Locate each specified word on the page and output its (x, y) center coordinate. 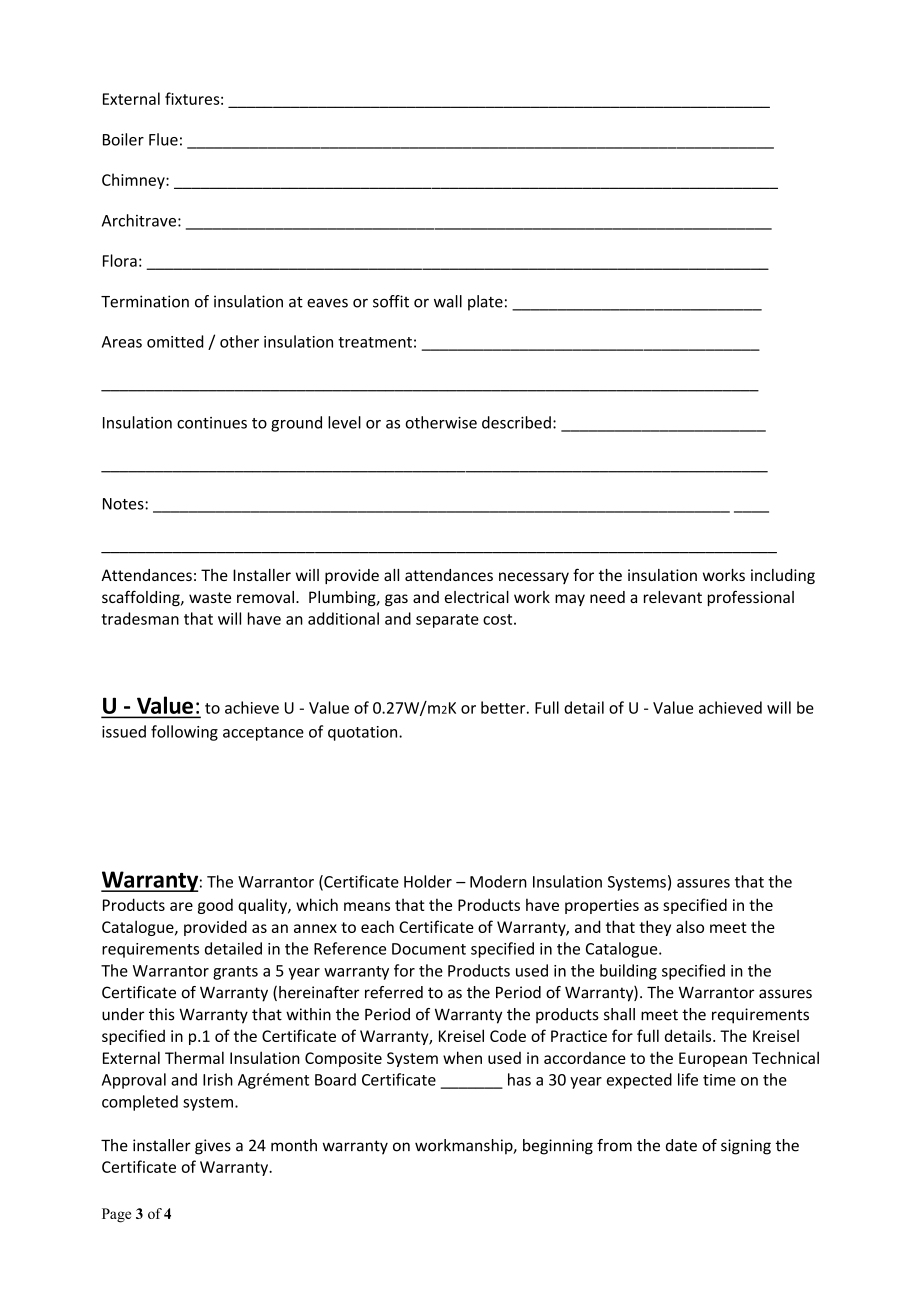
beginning (558, 1147)
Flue (163, 139)
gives (213, 1147)
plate (485, 303)
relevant (673, 597)
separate (447, 621)
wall (448, 301)
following (184, 733)
